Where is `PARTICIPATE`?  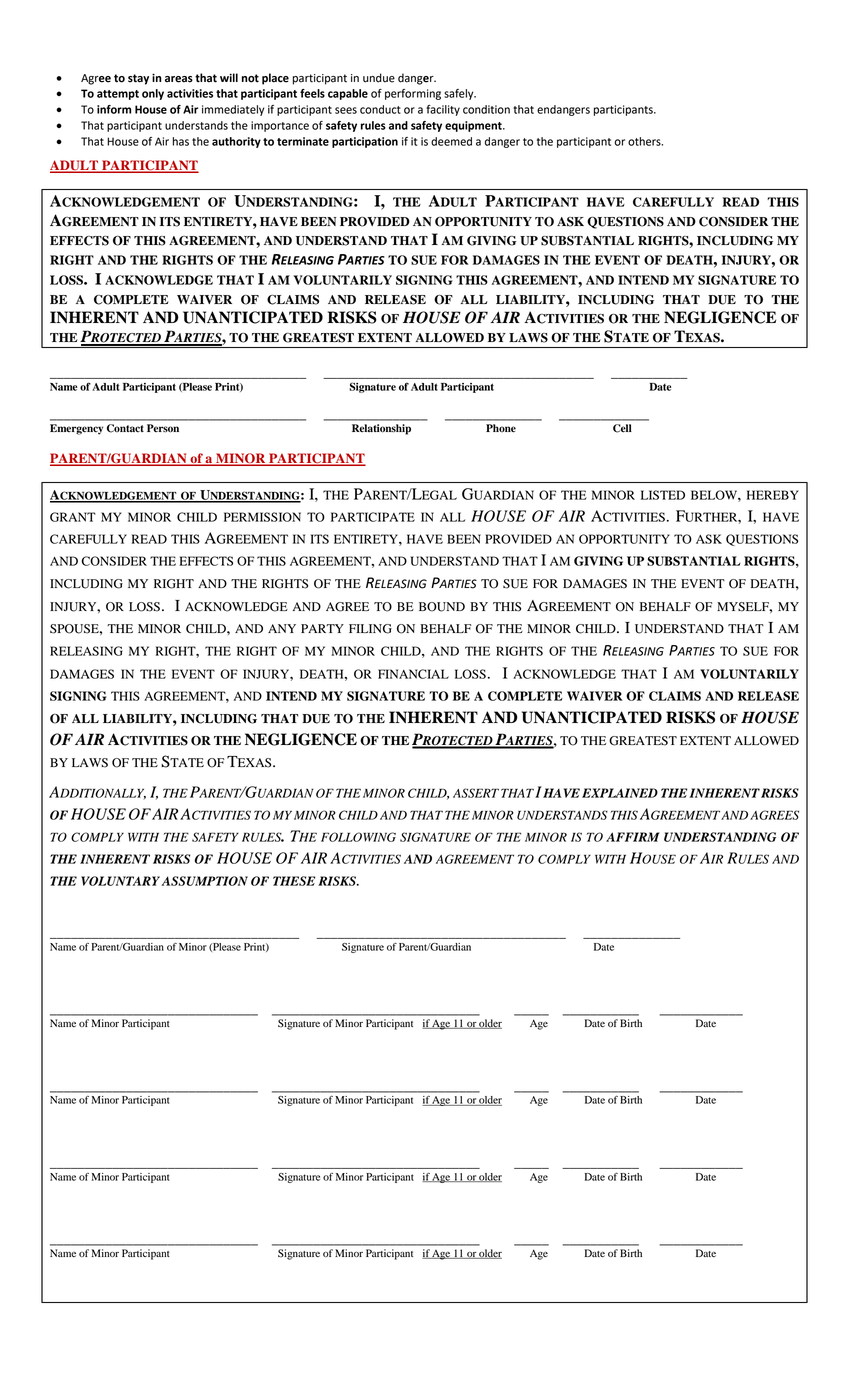 PARTICIPATE is located at coordinates (373, 517).
